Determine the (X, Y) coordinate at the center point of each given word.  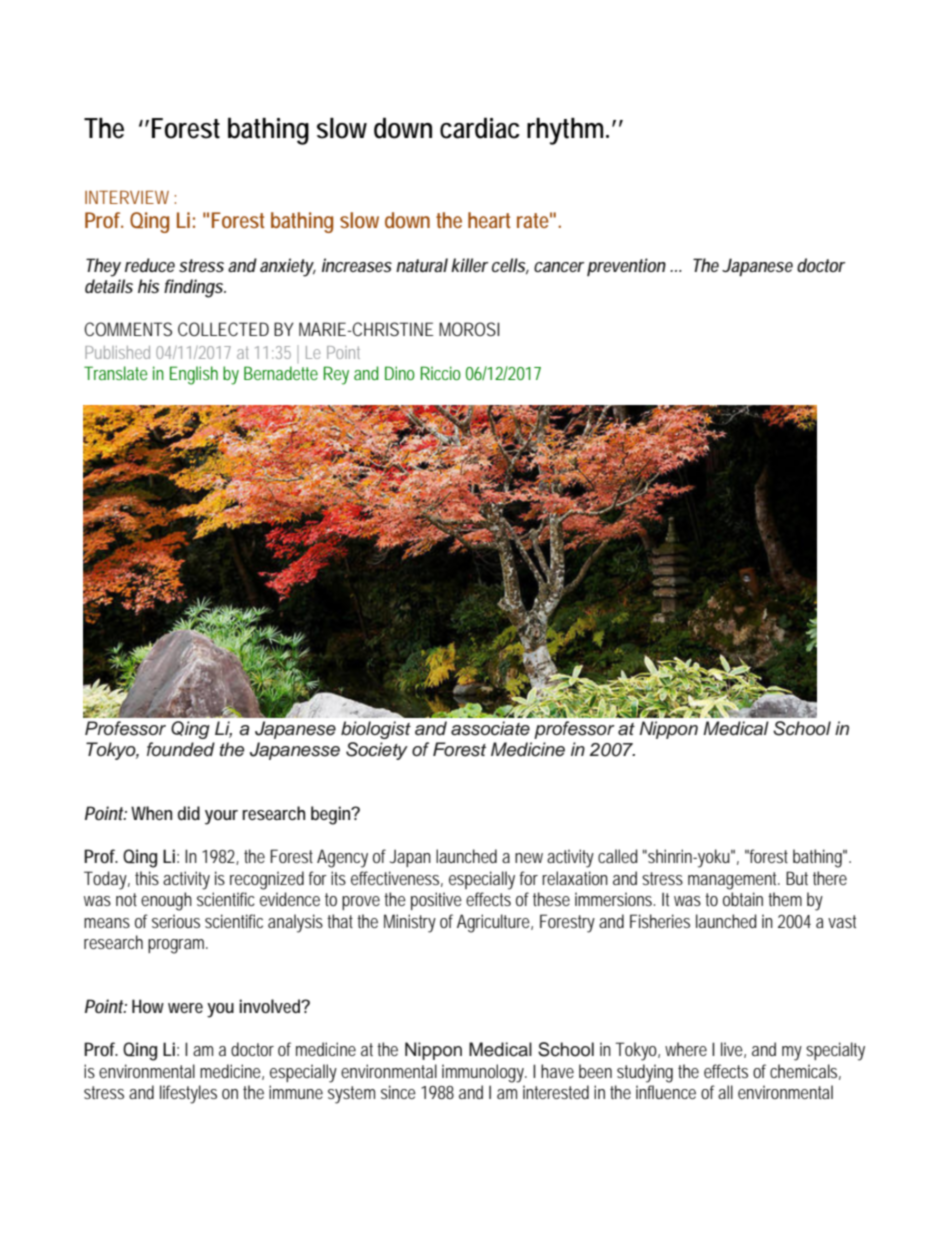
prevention (626, 267)
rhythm (568, 131)
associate (490, 728)
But (797, 878)
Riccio (441, 373)
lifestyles (188, 1094)
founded (181, 749)
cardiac (480, 128)
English (194, 375)
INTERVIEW (127, 197)
